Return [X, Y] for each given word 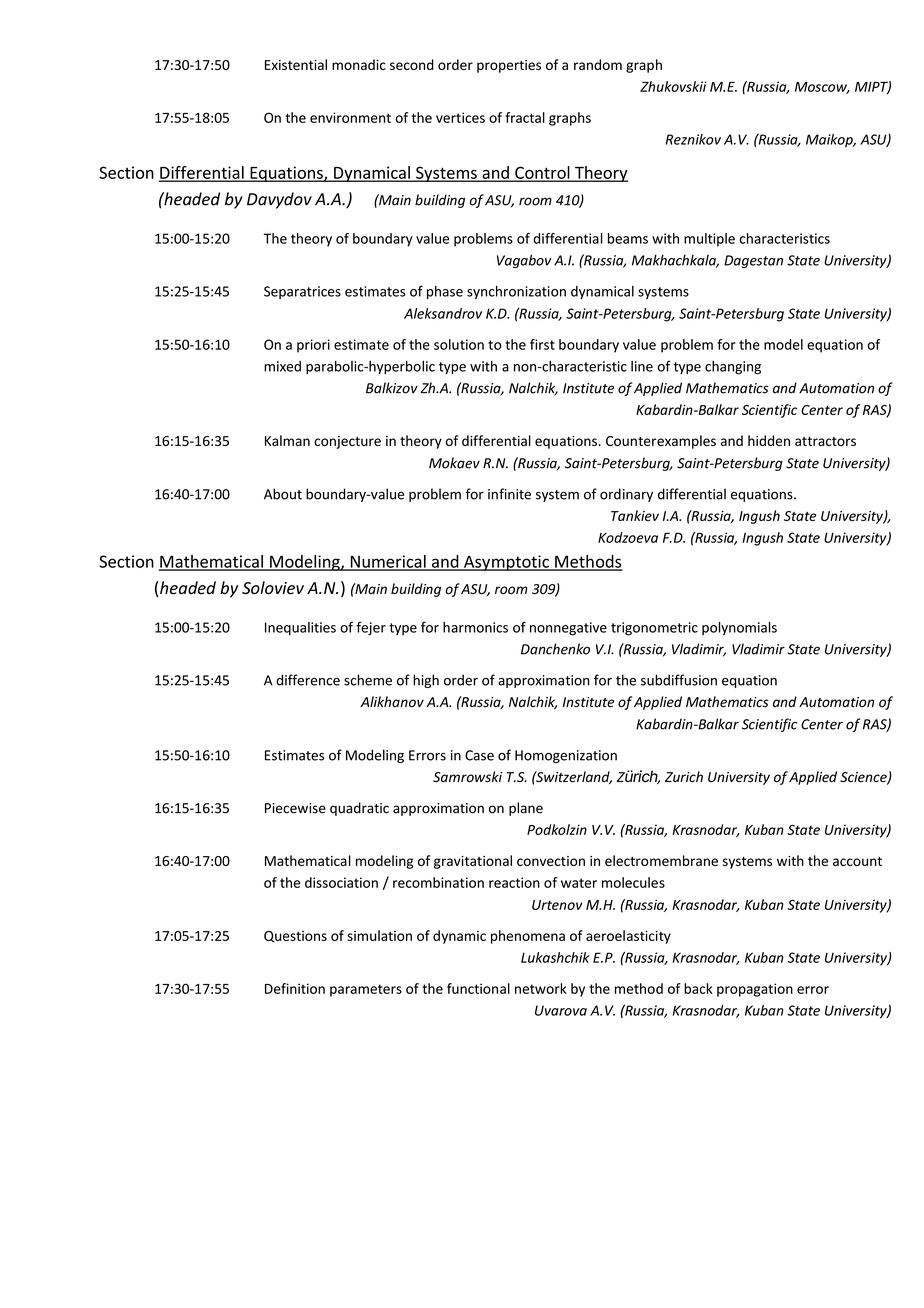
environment [350, 117]
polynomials [739, 628]
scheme [368, 680]
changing [733, 368]
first [542, 344]
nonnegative [568, 629]
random [598, 64]
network [541, 988]
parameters [366, 990]
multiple [709, 240]
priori [313, 346]
